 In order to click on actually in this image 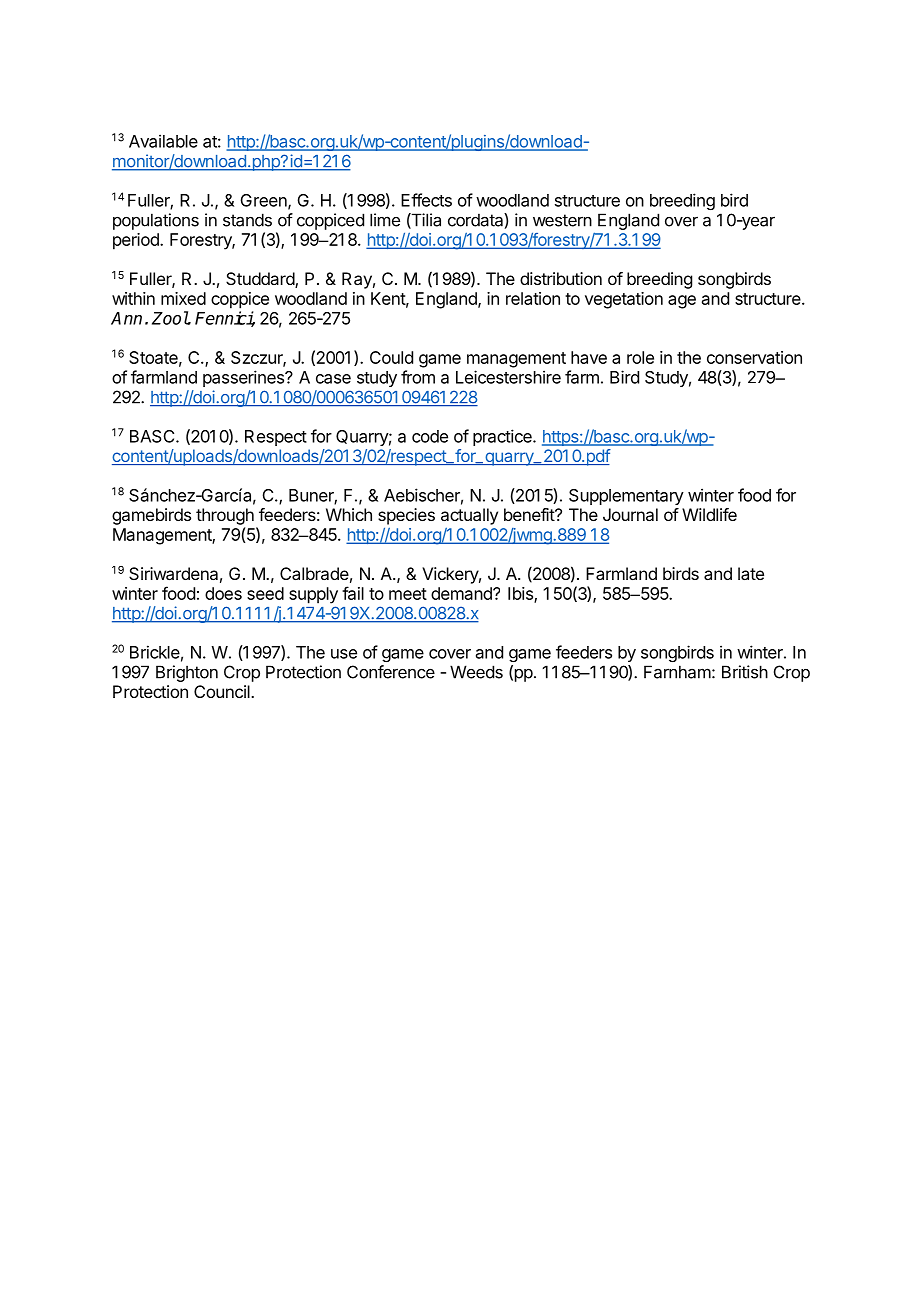, I will do `click(469, 516)`.
